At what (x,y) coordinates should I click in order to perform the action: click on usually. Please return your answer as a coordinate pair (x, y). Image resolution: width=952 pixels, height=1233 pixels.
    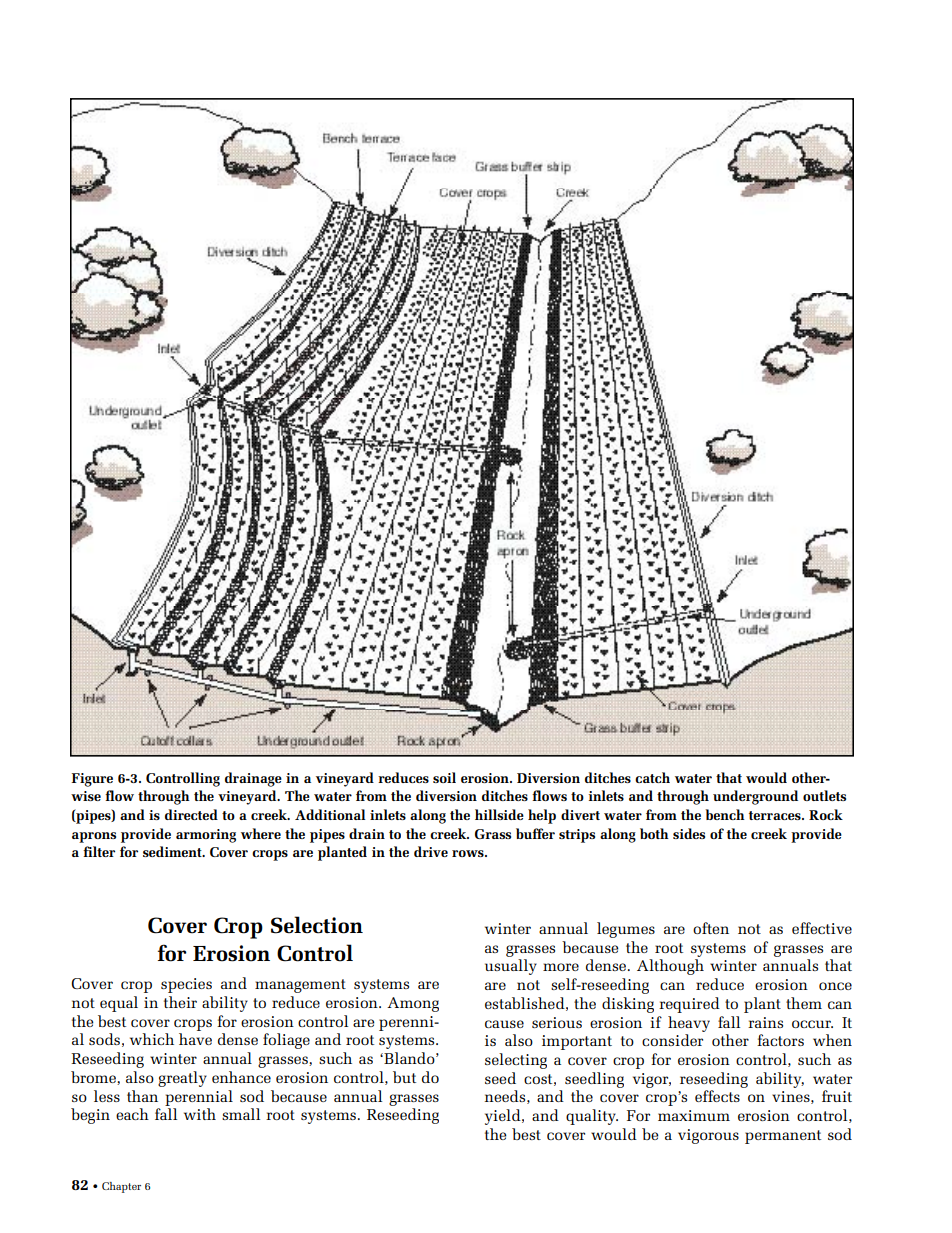
    Looking at the image, I should click on (511, 967).
